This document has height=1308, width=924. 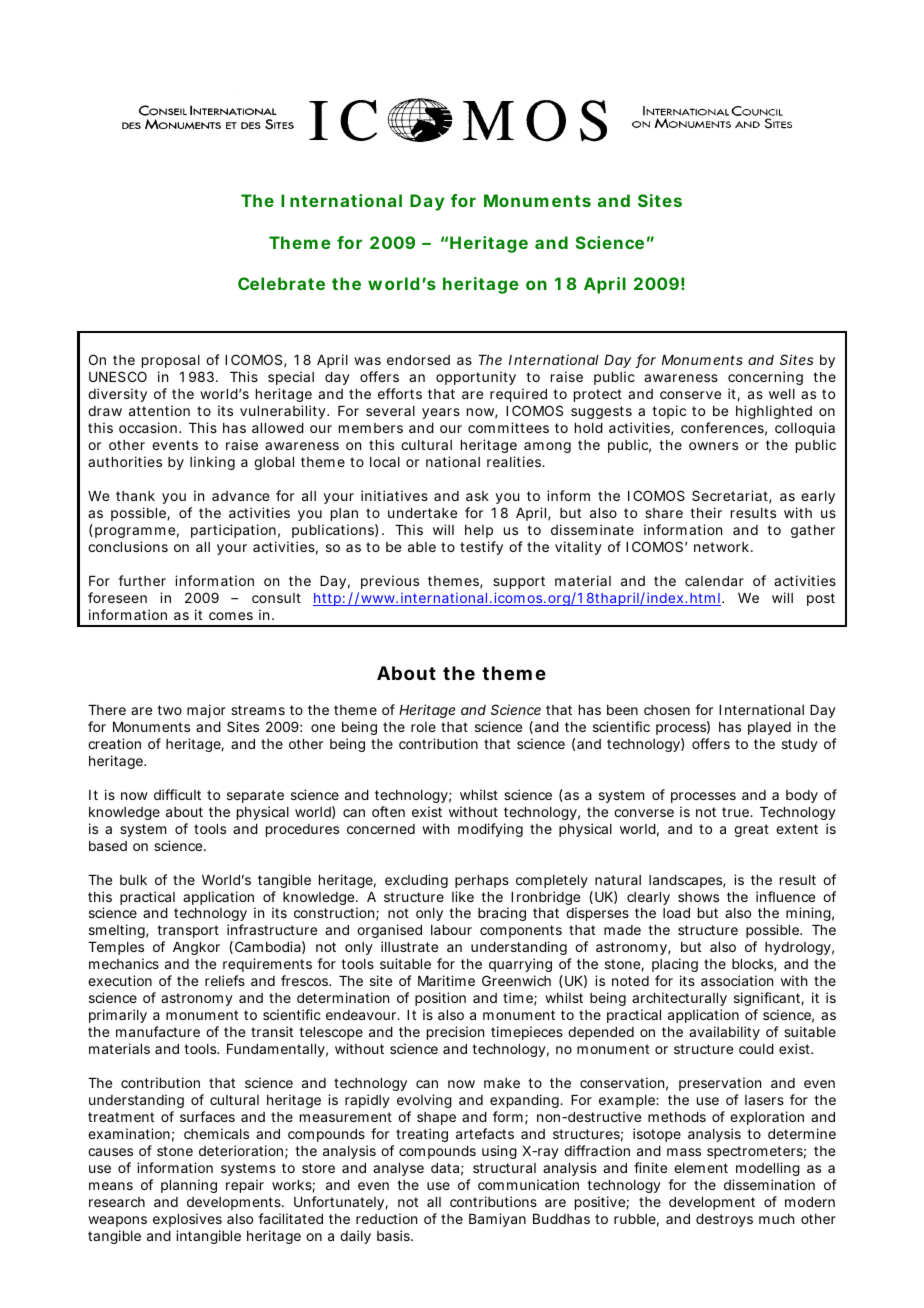 What do you see at coordinates (447, 1169) in the document?
I see `data` at bounding box center [447, 1169].
